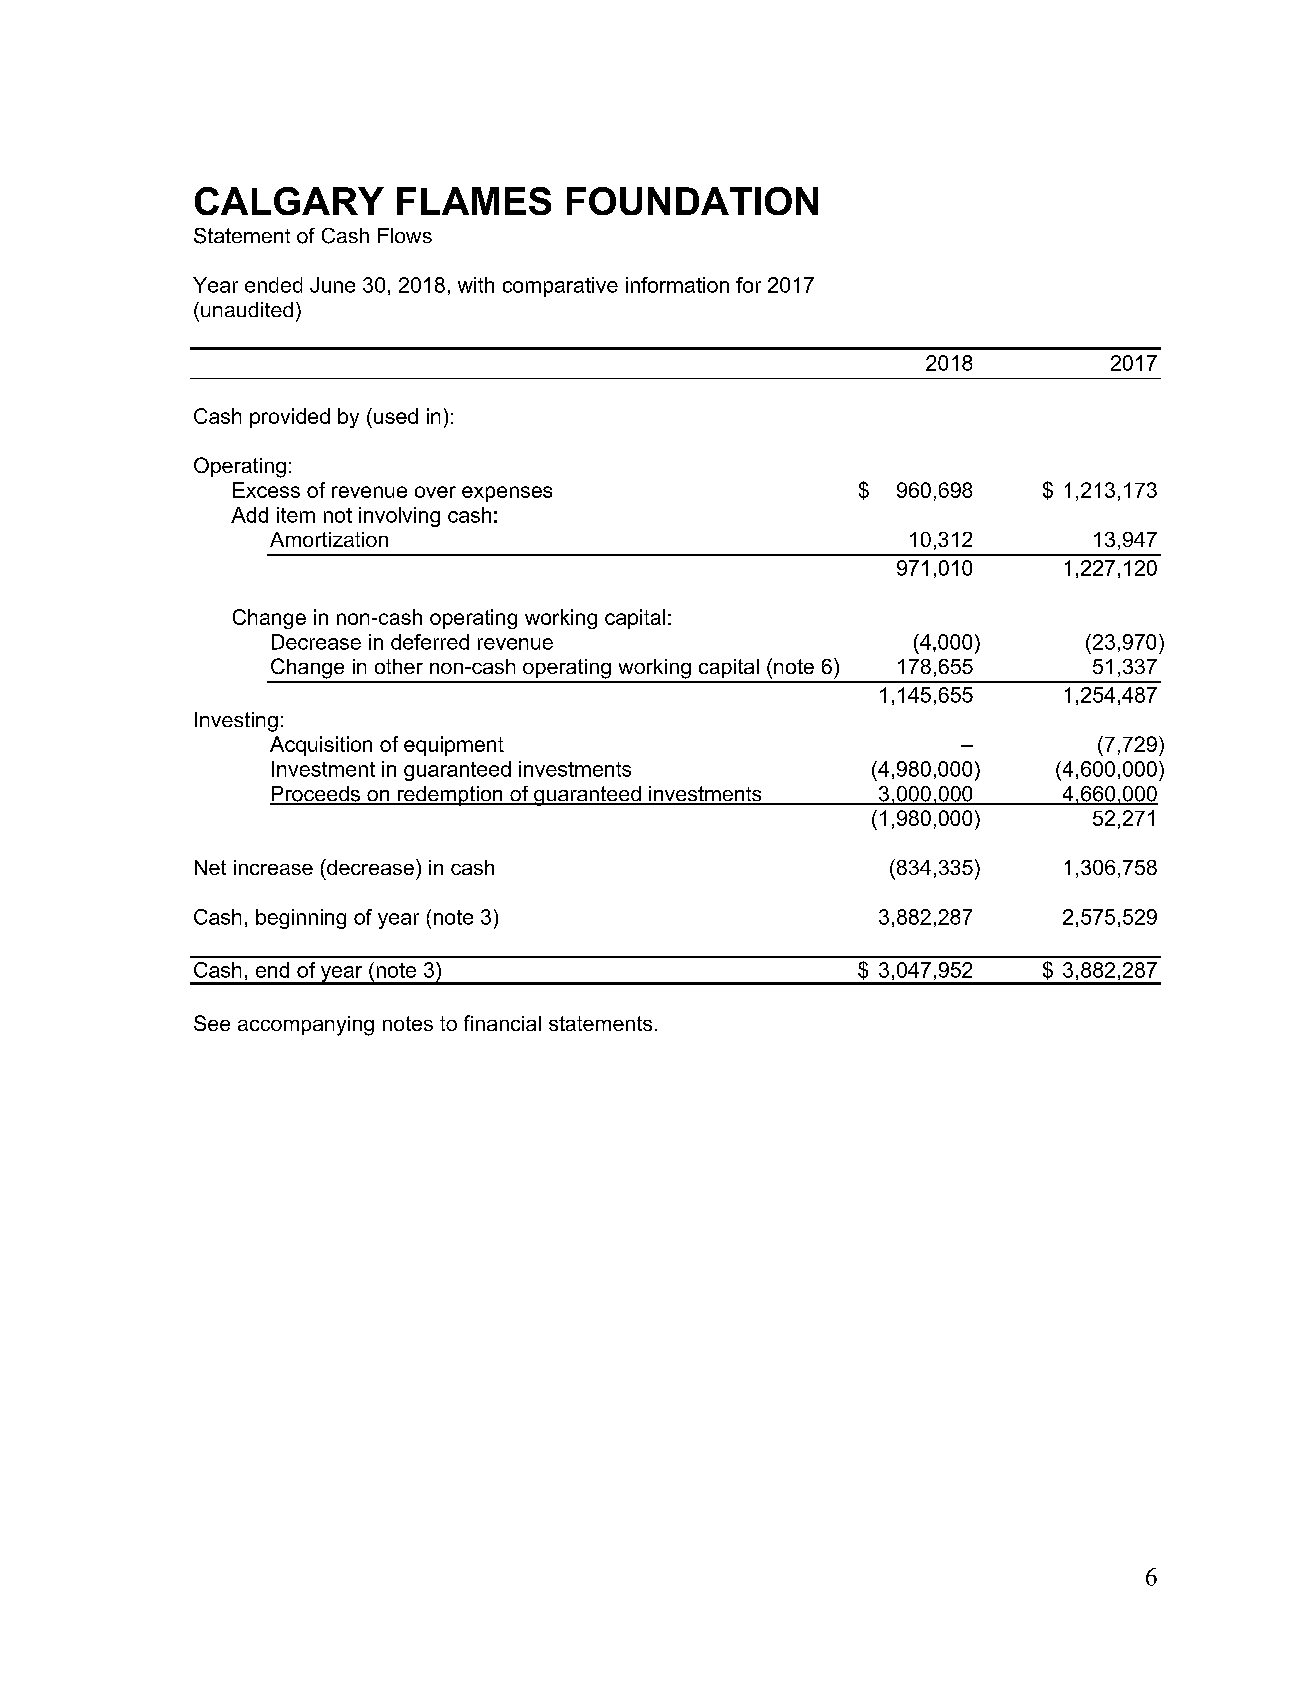  Describe the element at coordinates (329, 539) in the page. I see `Amortization` at that location.
